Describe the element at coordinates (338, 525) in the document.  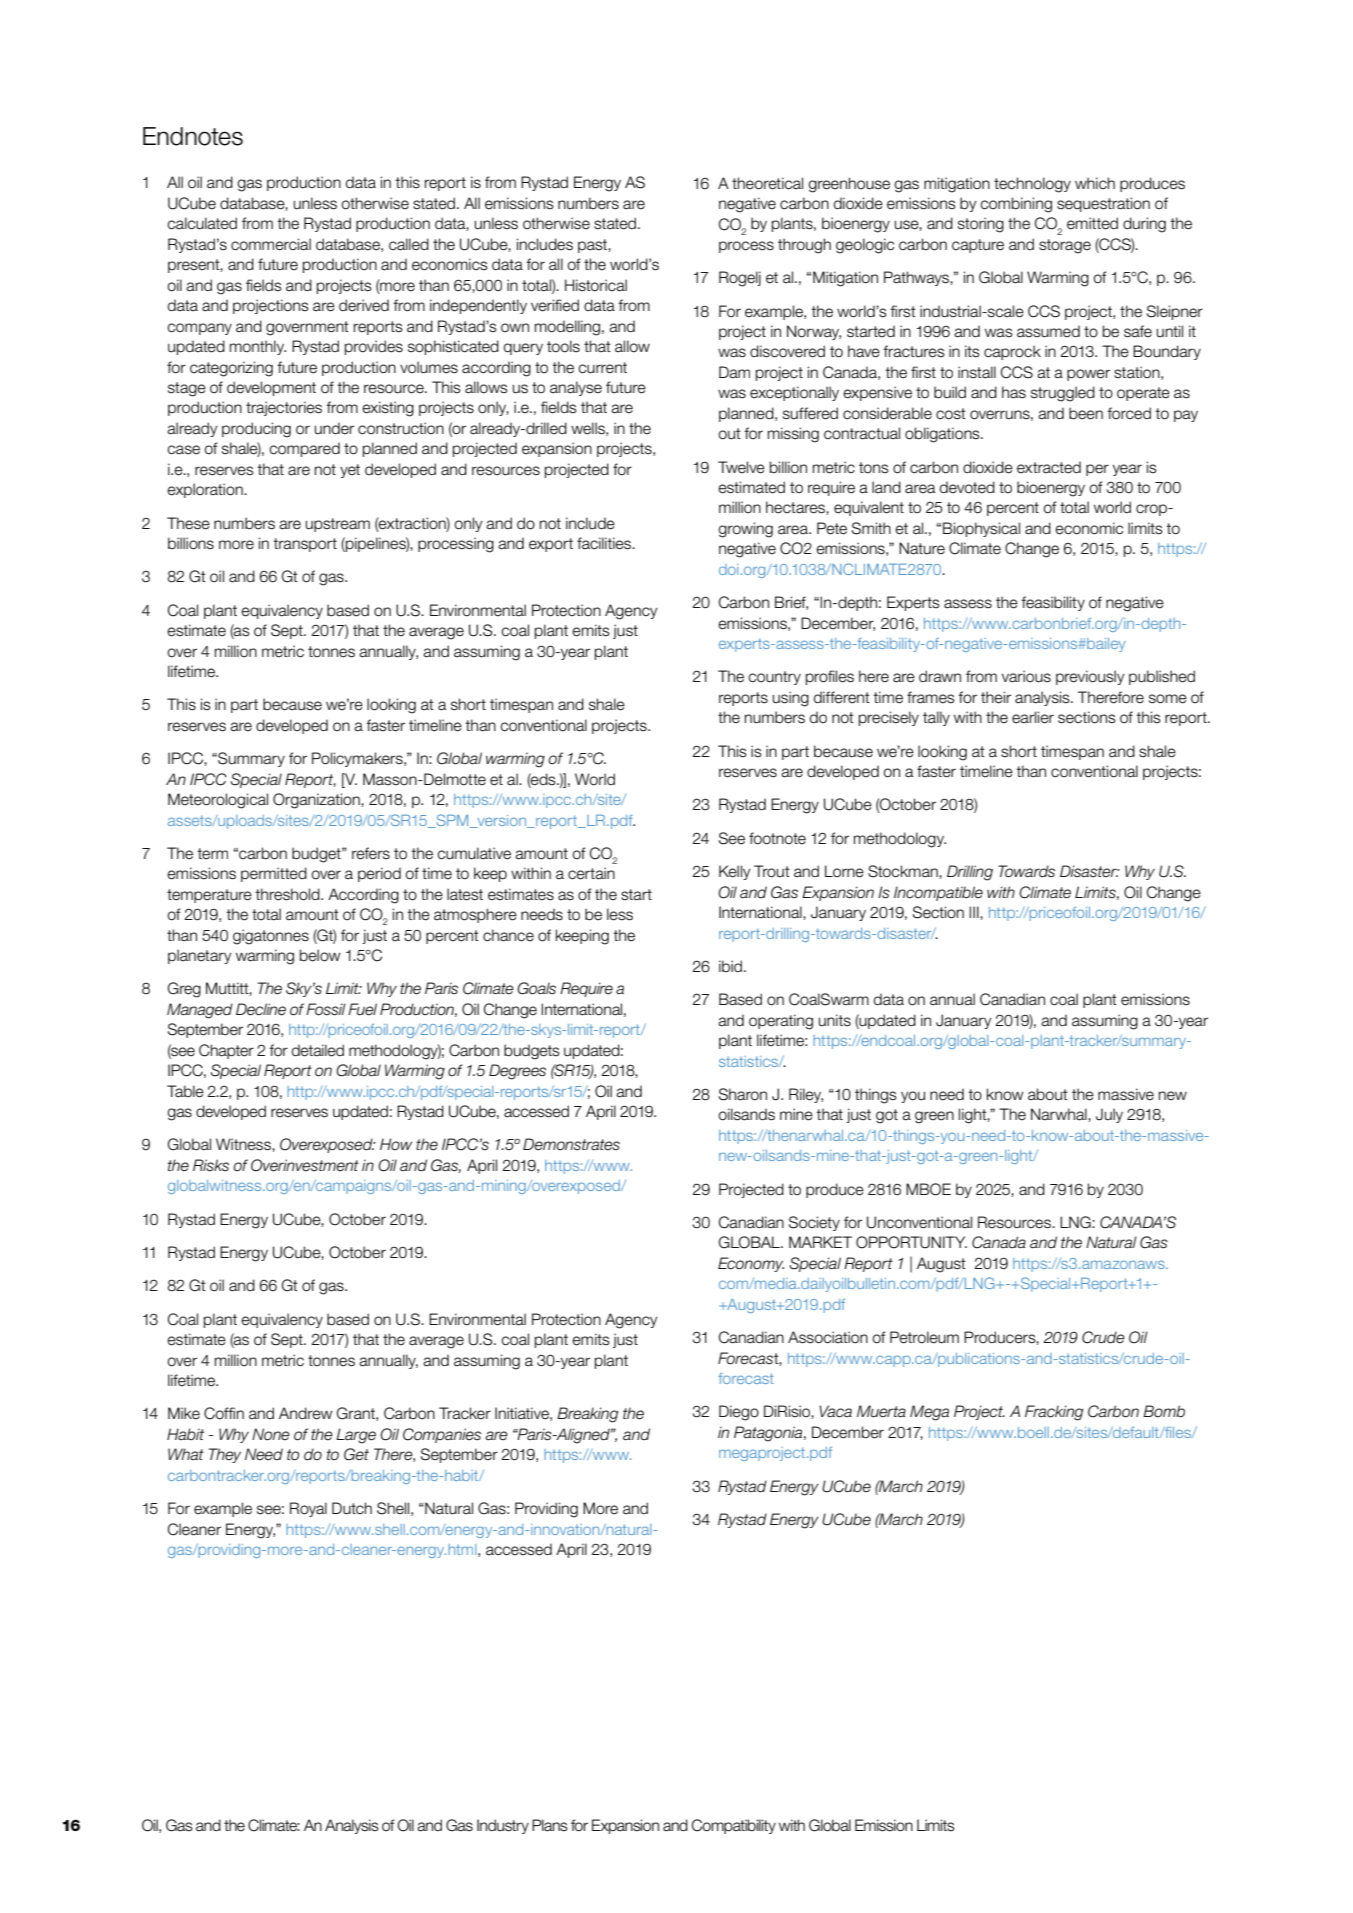
I see `upstream` at that location.
